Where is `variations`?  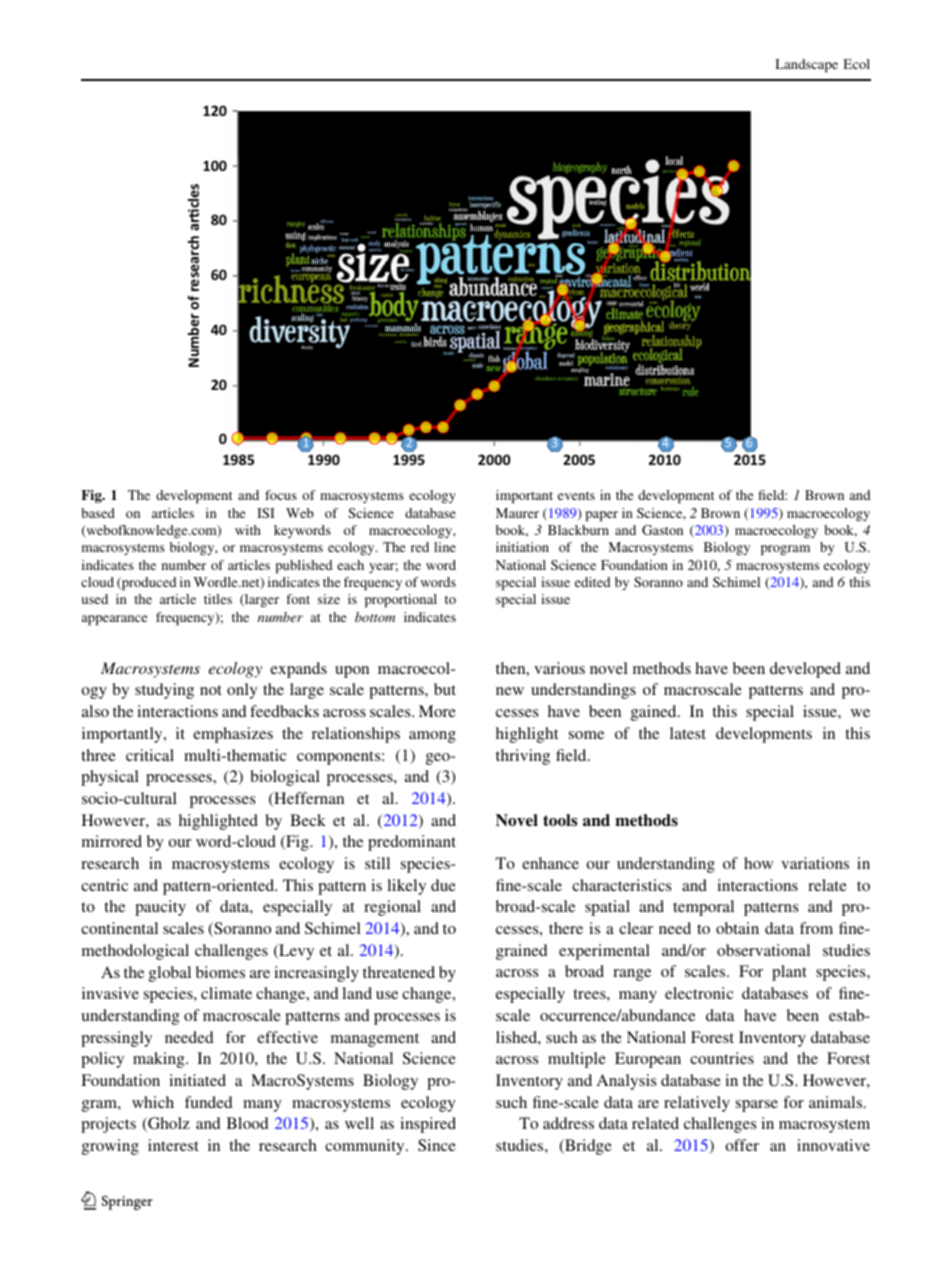 variations is located at coordinates (815, 863).
